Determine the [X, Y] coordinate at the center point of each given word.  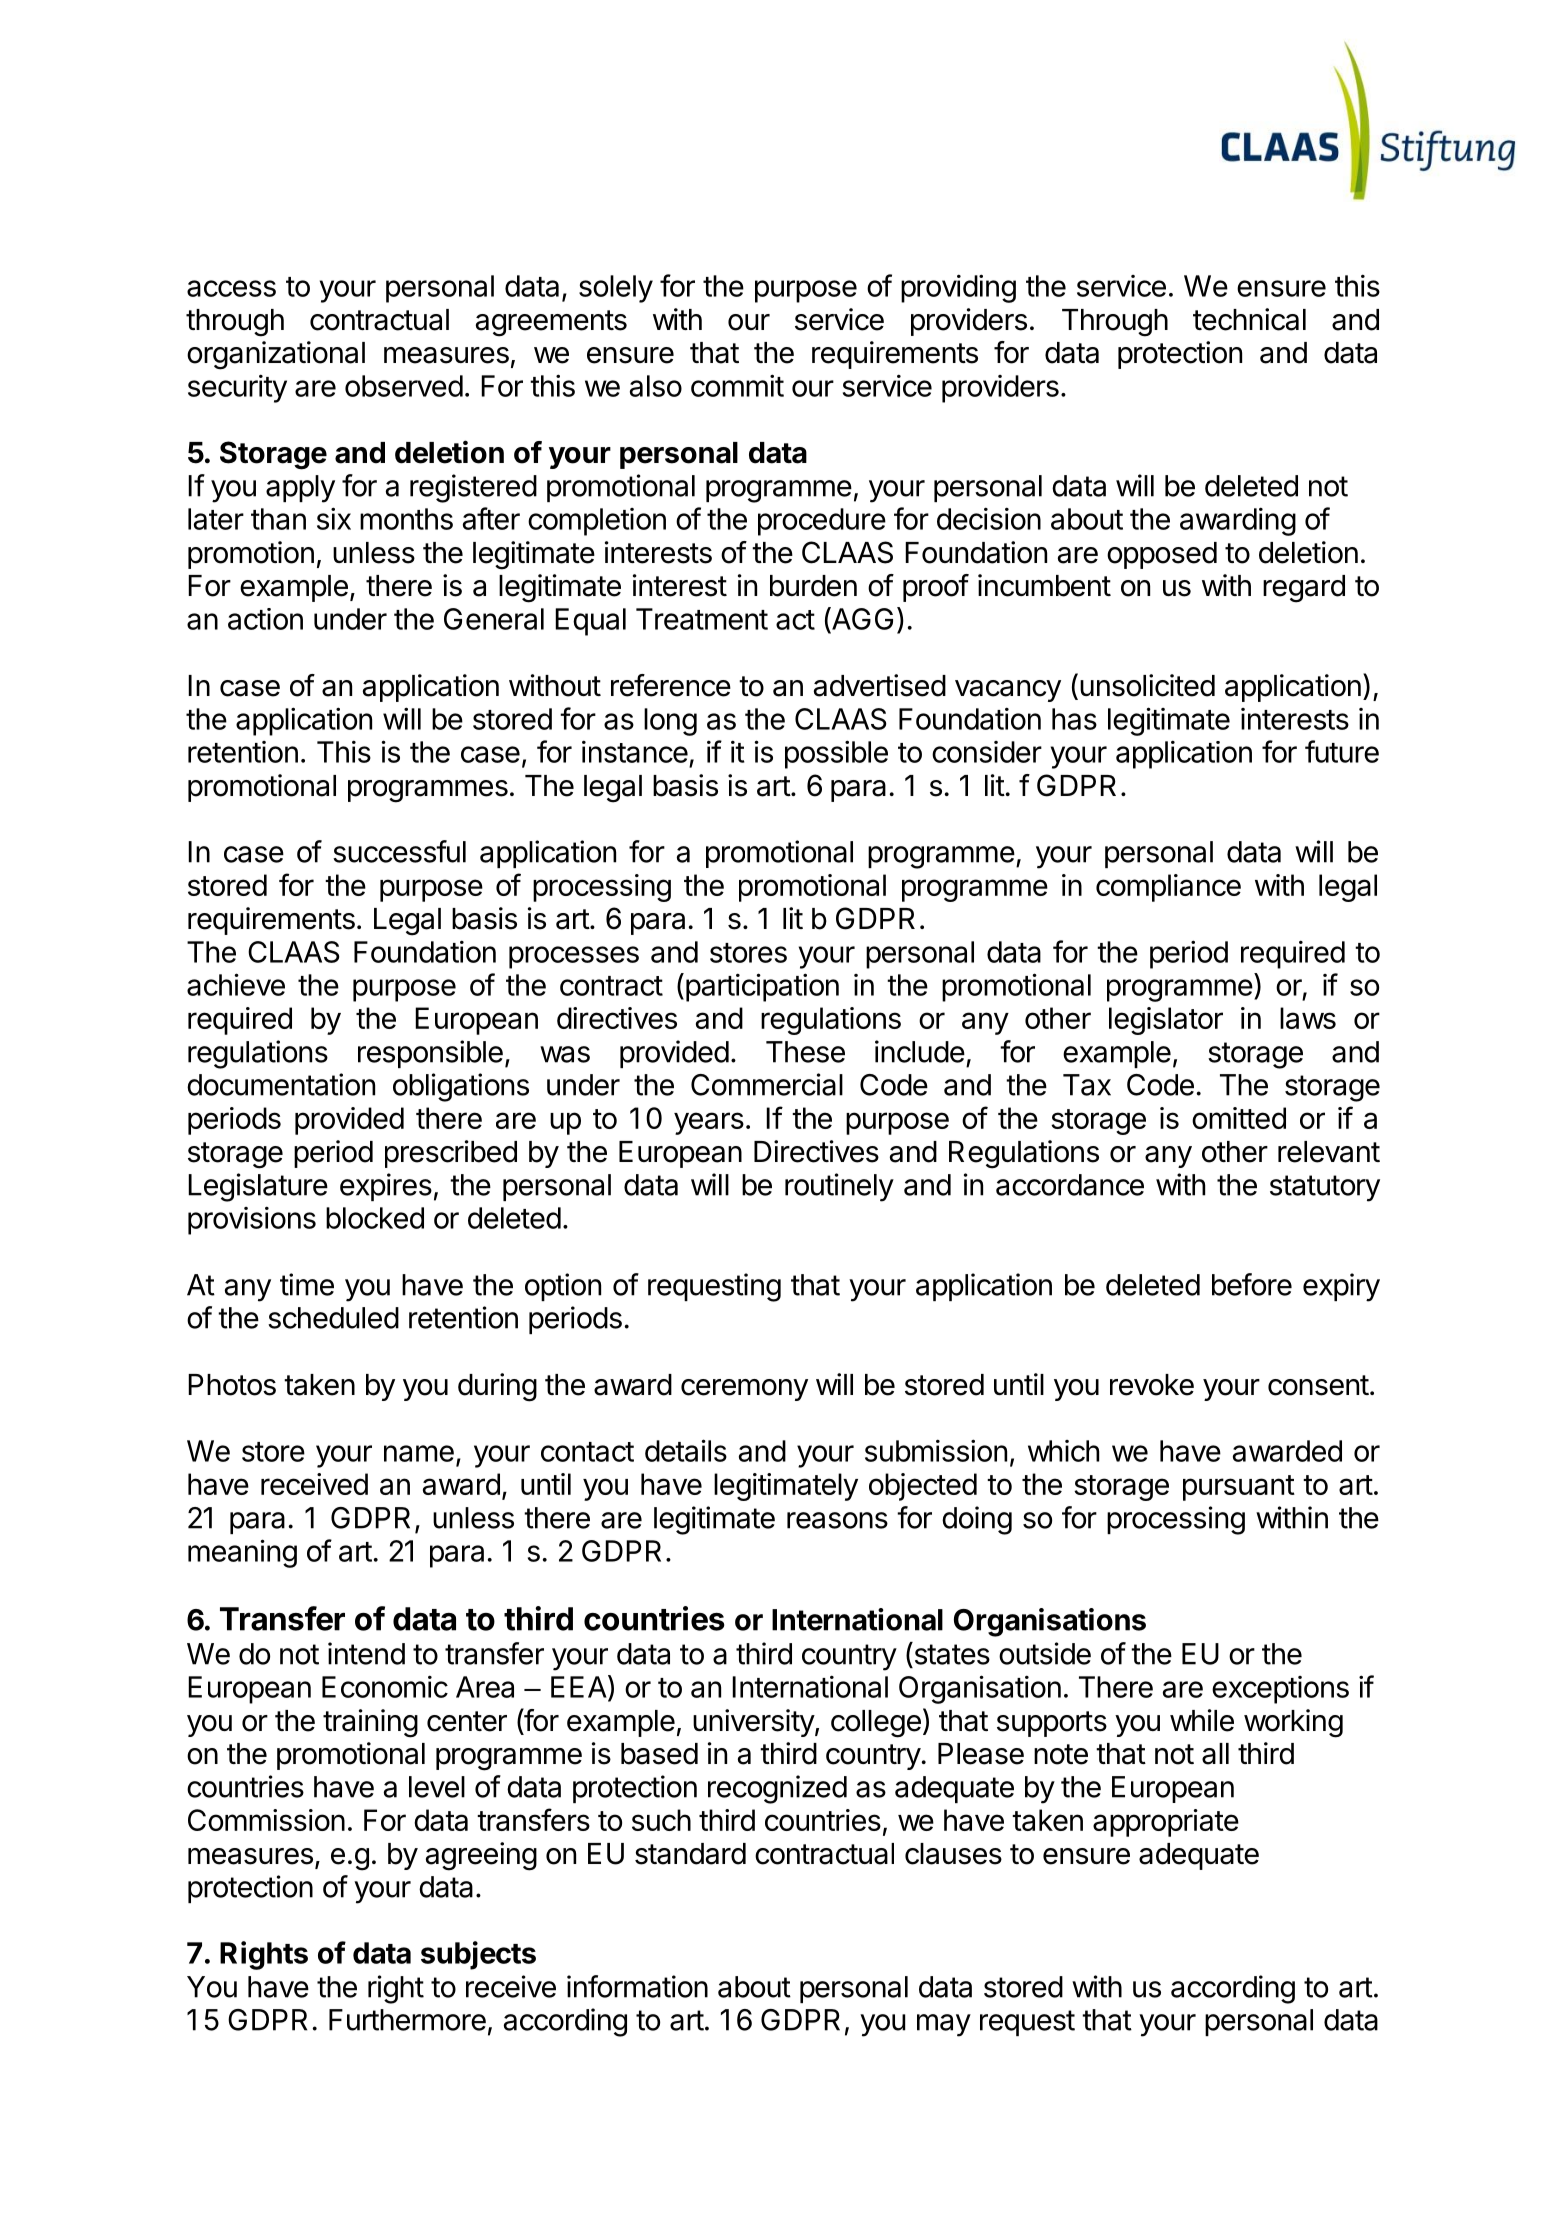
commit [737, 385]
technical [1249, 319]
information [637, 1986]
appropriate [1166, 1823]
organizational [276, 355]
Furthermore [407, 2020]
